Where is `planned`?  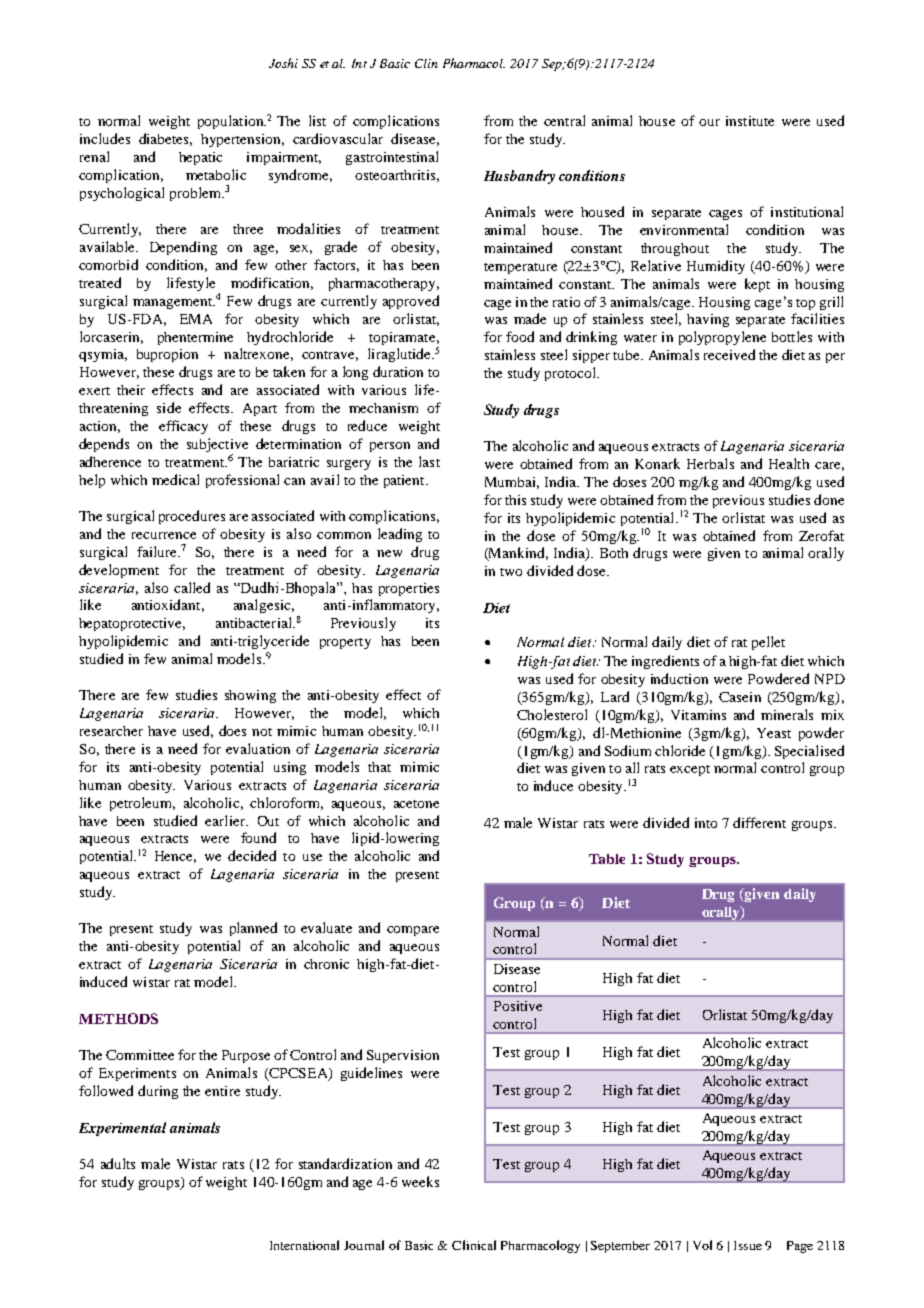
planned is located at coordinates (253, 929).
